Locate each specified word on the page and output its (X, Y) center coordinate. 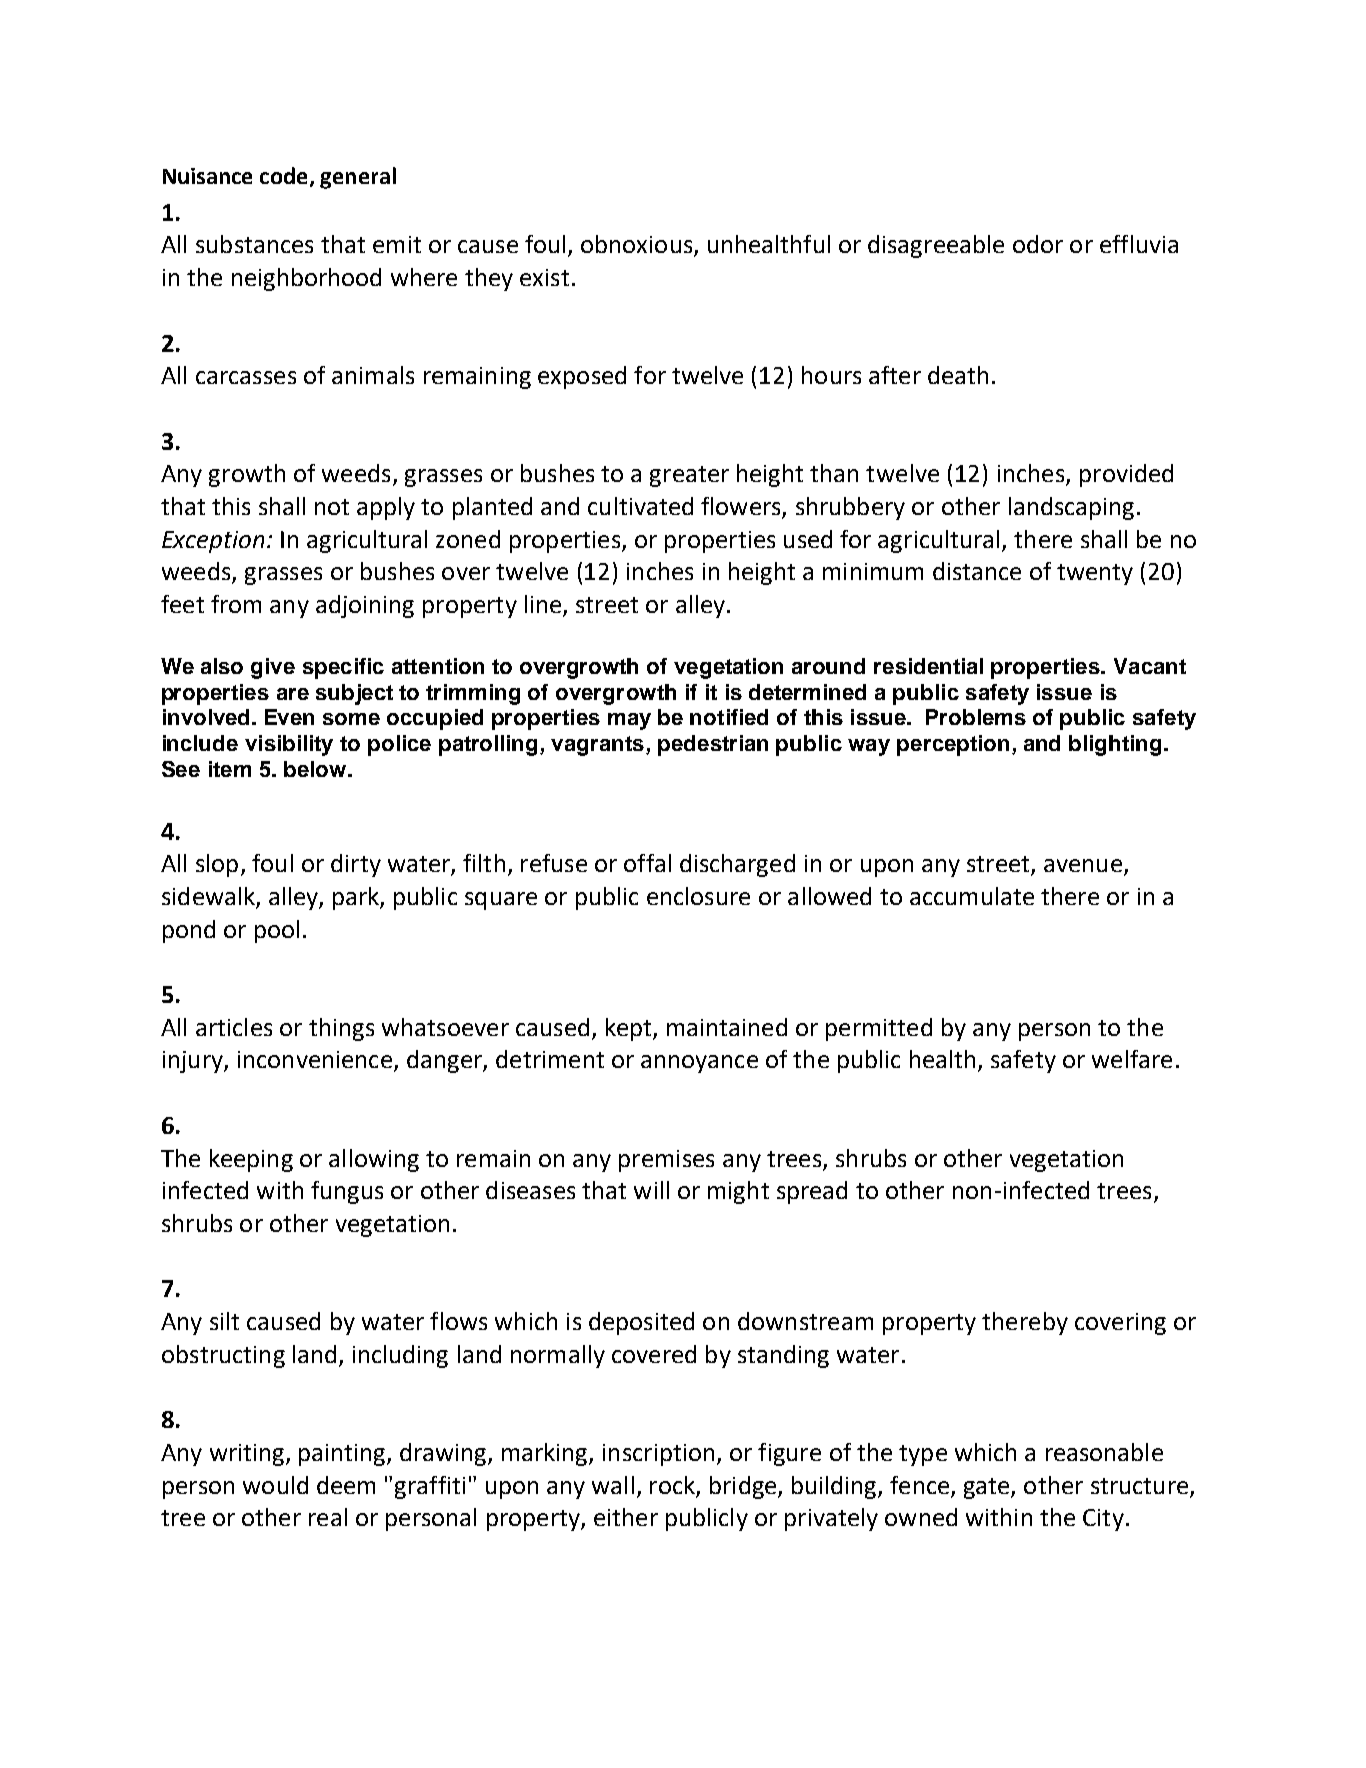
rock (672, 1485)
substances (254, 244)
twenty (1095, 574)
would (275, 1485)
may (629, 721)
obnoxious (638, 245)
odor (1038, 244)
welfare (1132, 1059)
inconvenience (315, 1059)
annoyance (699, 1064)
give (273, 668)
